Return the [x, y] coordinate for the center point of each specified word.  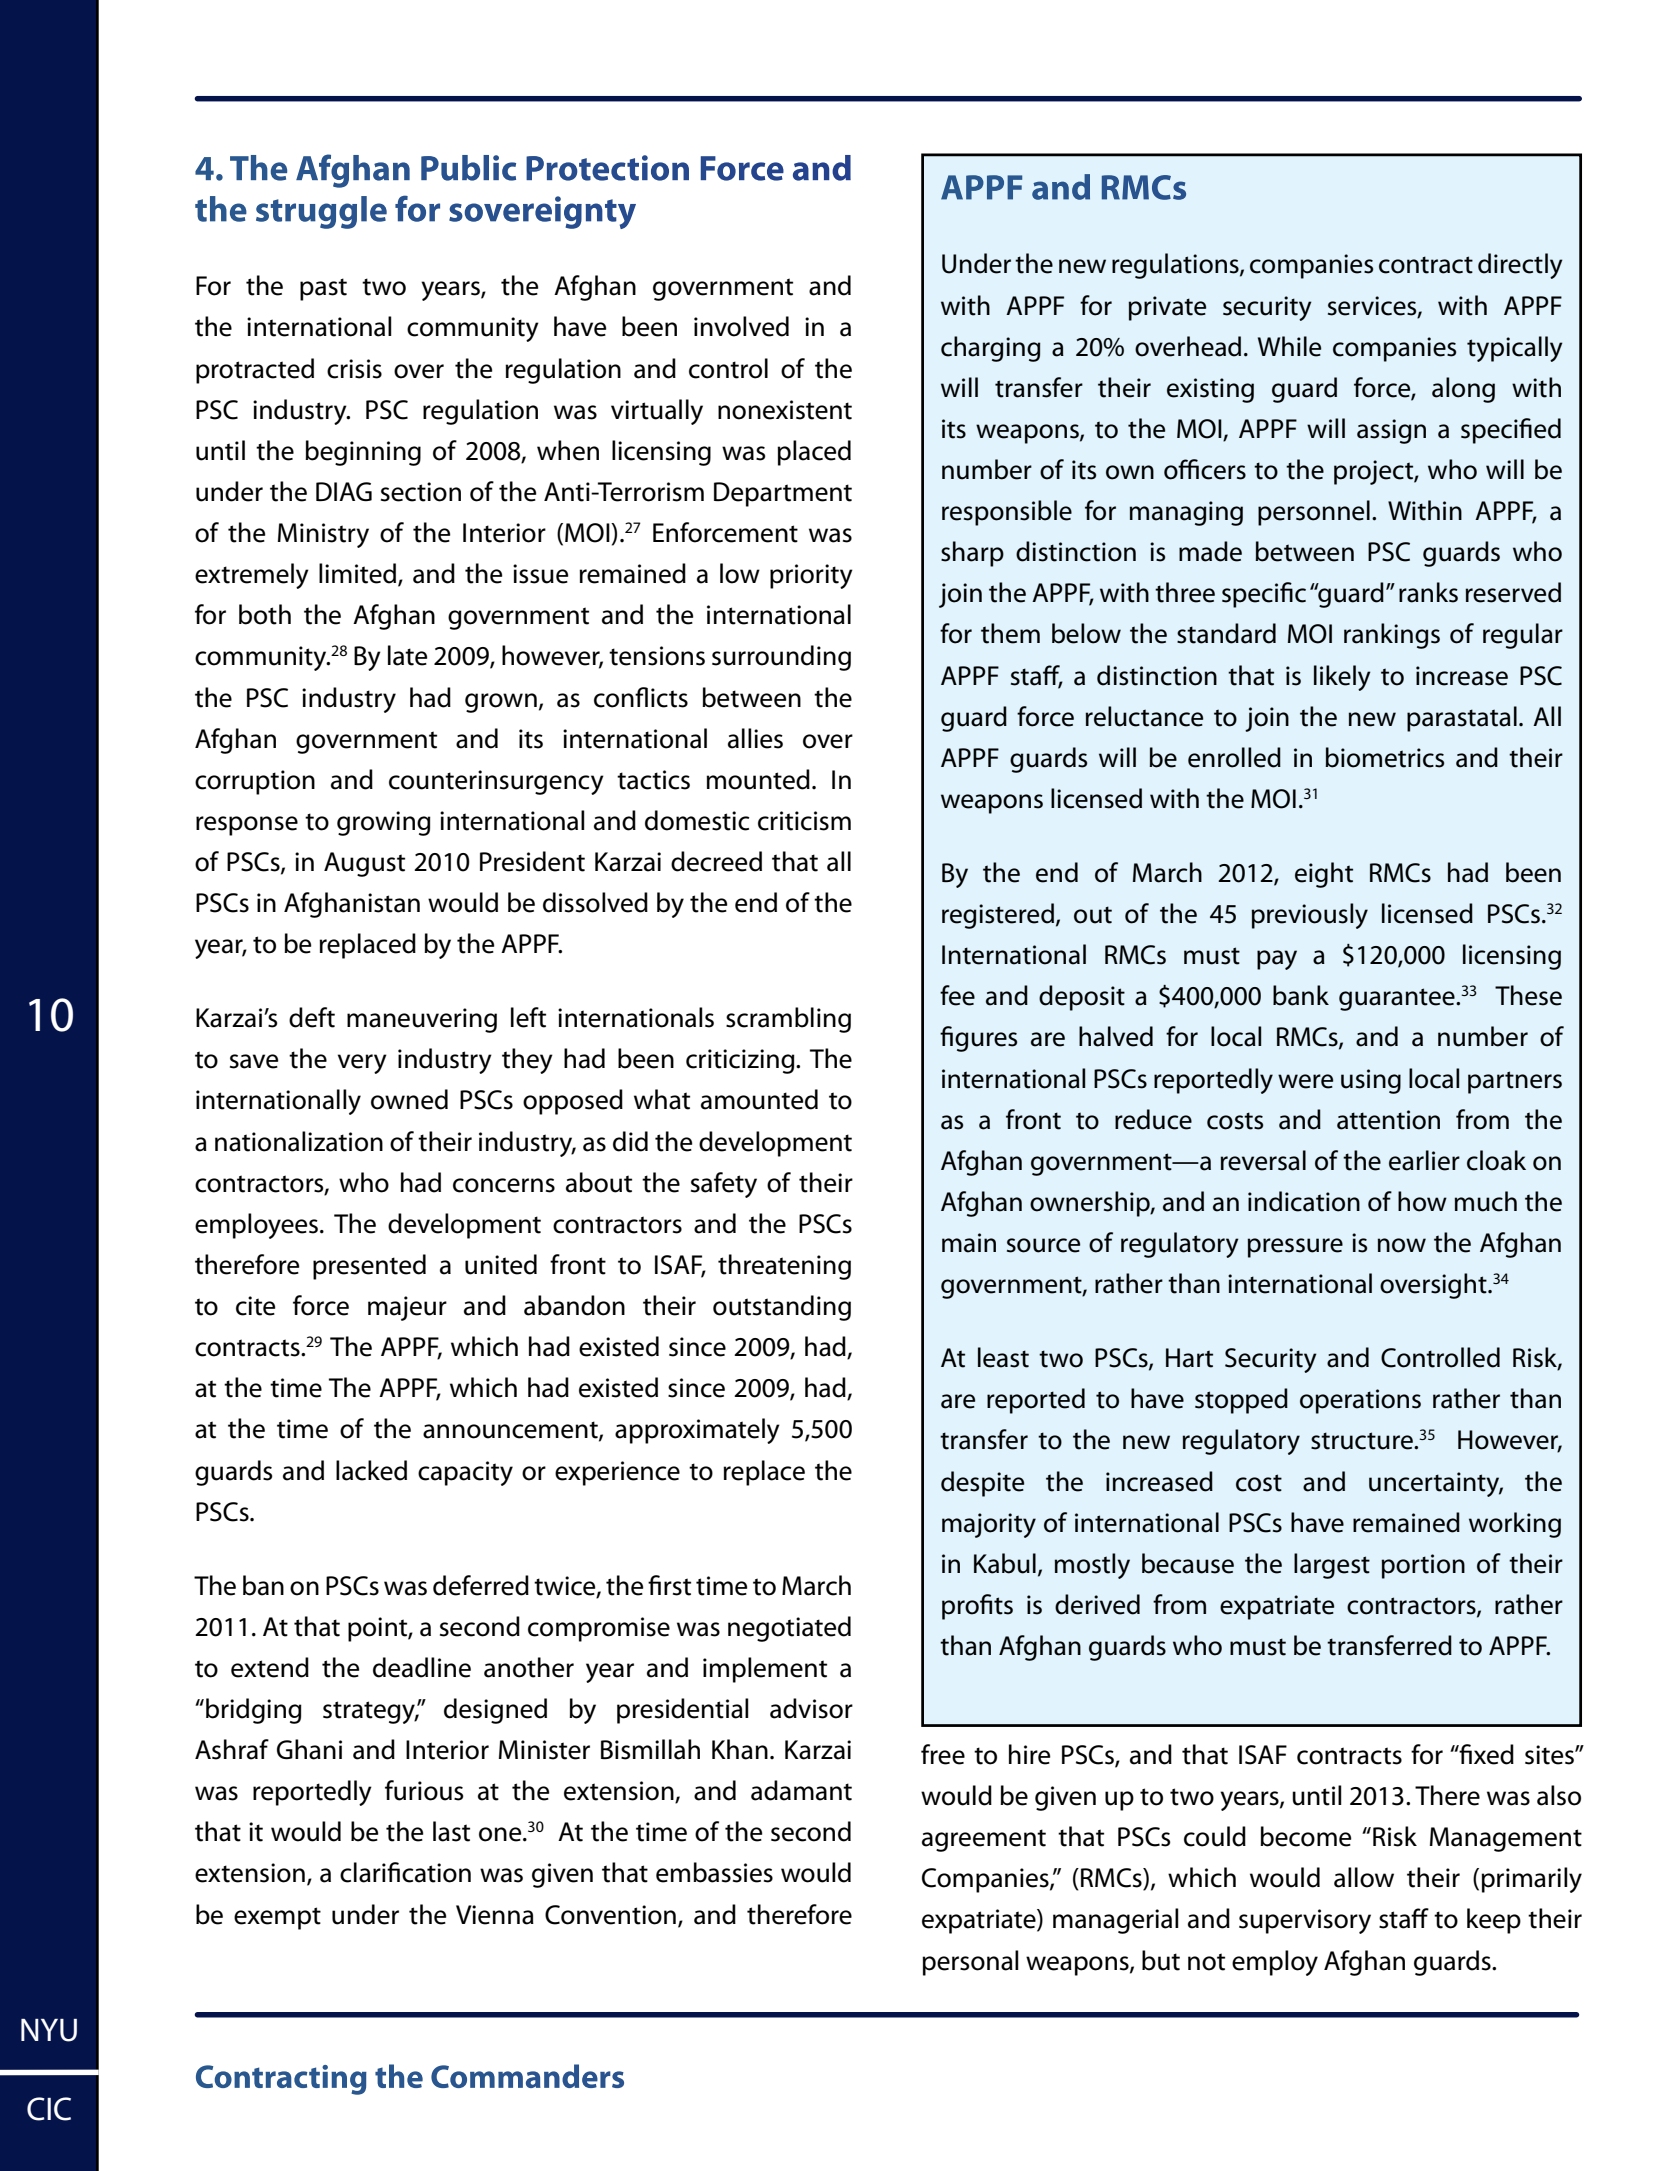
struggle [321, 212]
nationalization [299, 1141]
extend [270, 1667]
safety [724, 1185]
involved [741, 326]
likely [1342, 678]
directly [1520, 266]
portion [1423, 1566]
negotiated [789, 1629]
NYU [49, 2030]
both [265, 614]
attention [1388, 1120]
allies [755, 738]
